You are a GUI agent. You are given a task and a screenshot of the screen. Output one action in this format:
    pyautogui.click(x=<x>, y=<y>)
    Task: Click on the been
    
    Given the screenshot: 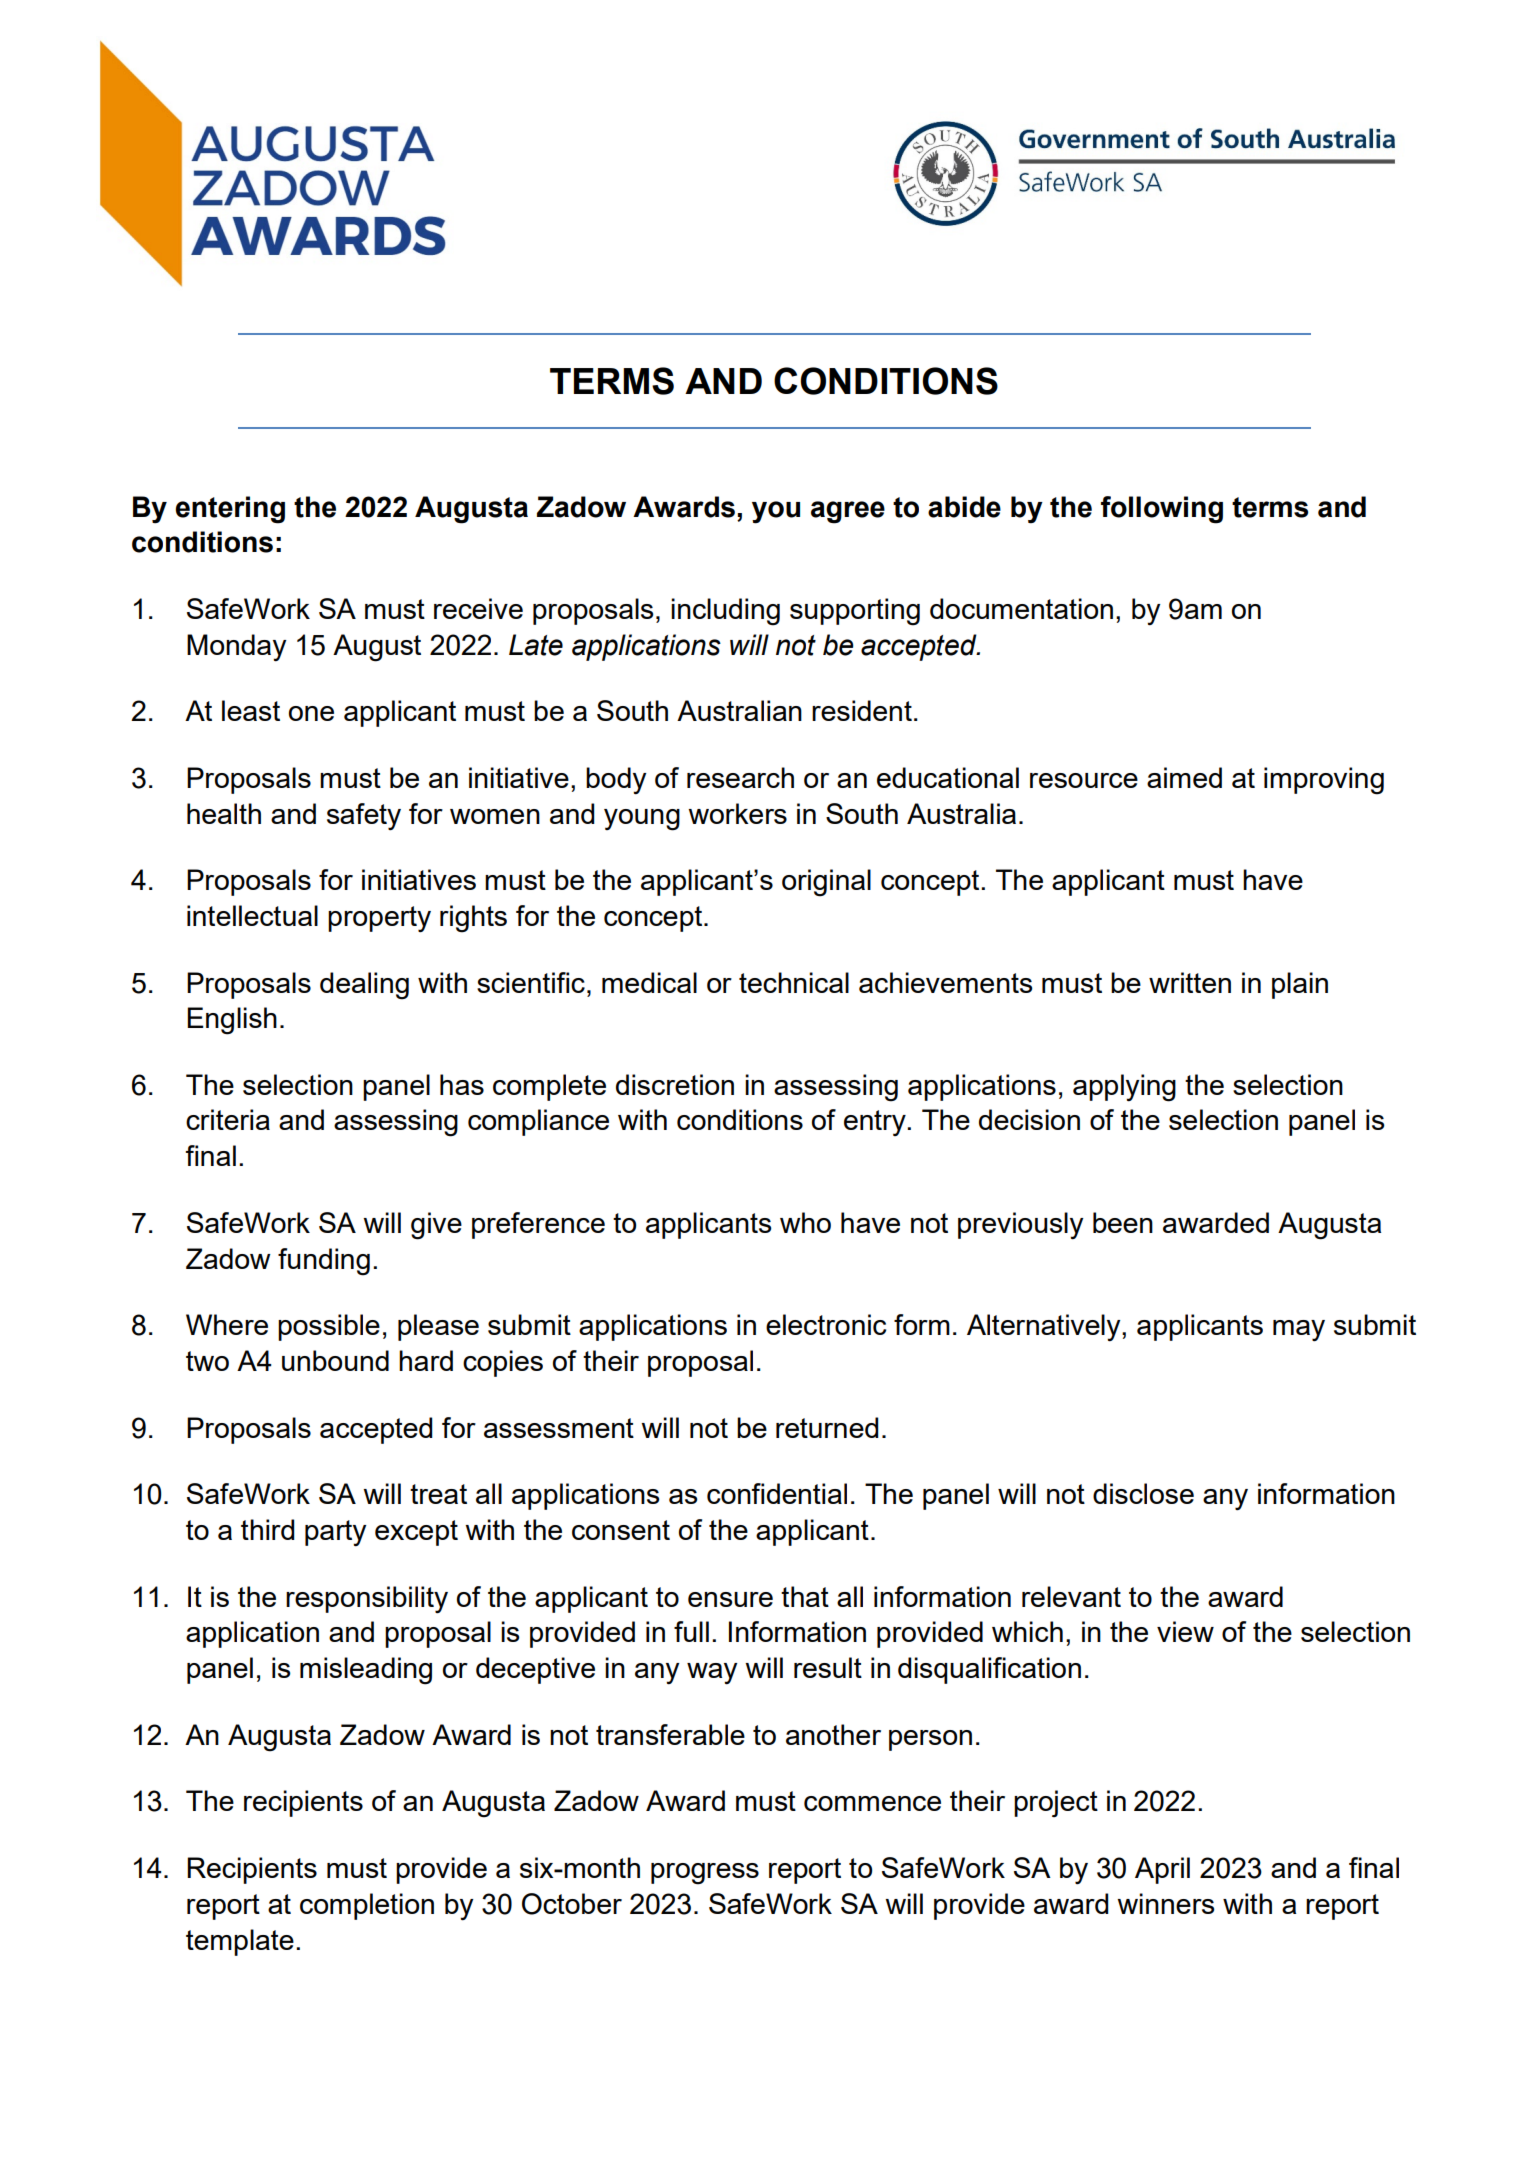 What is the action you would take?
    pyautogui.click(x=1123, y=1222)
